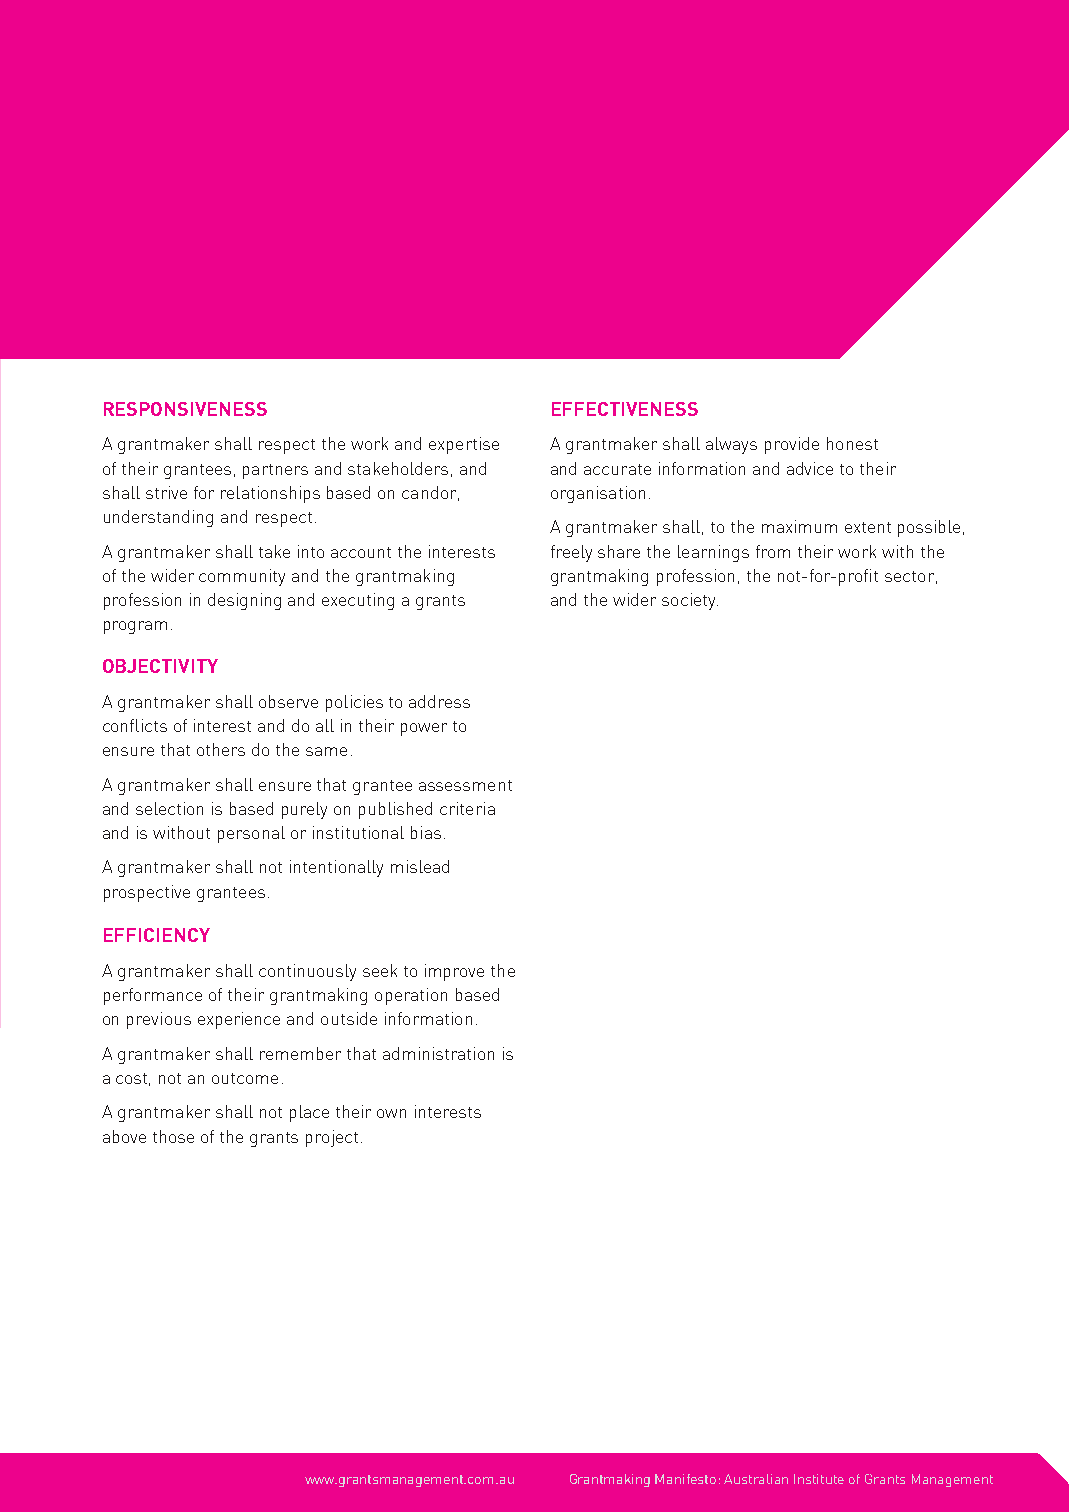 This screenshot has width=1069, height=1512. I want to click on improve, so click(454, 972).
